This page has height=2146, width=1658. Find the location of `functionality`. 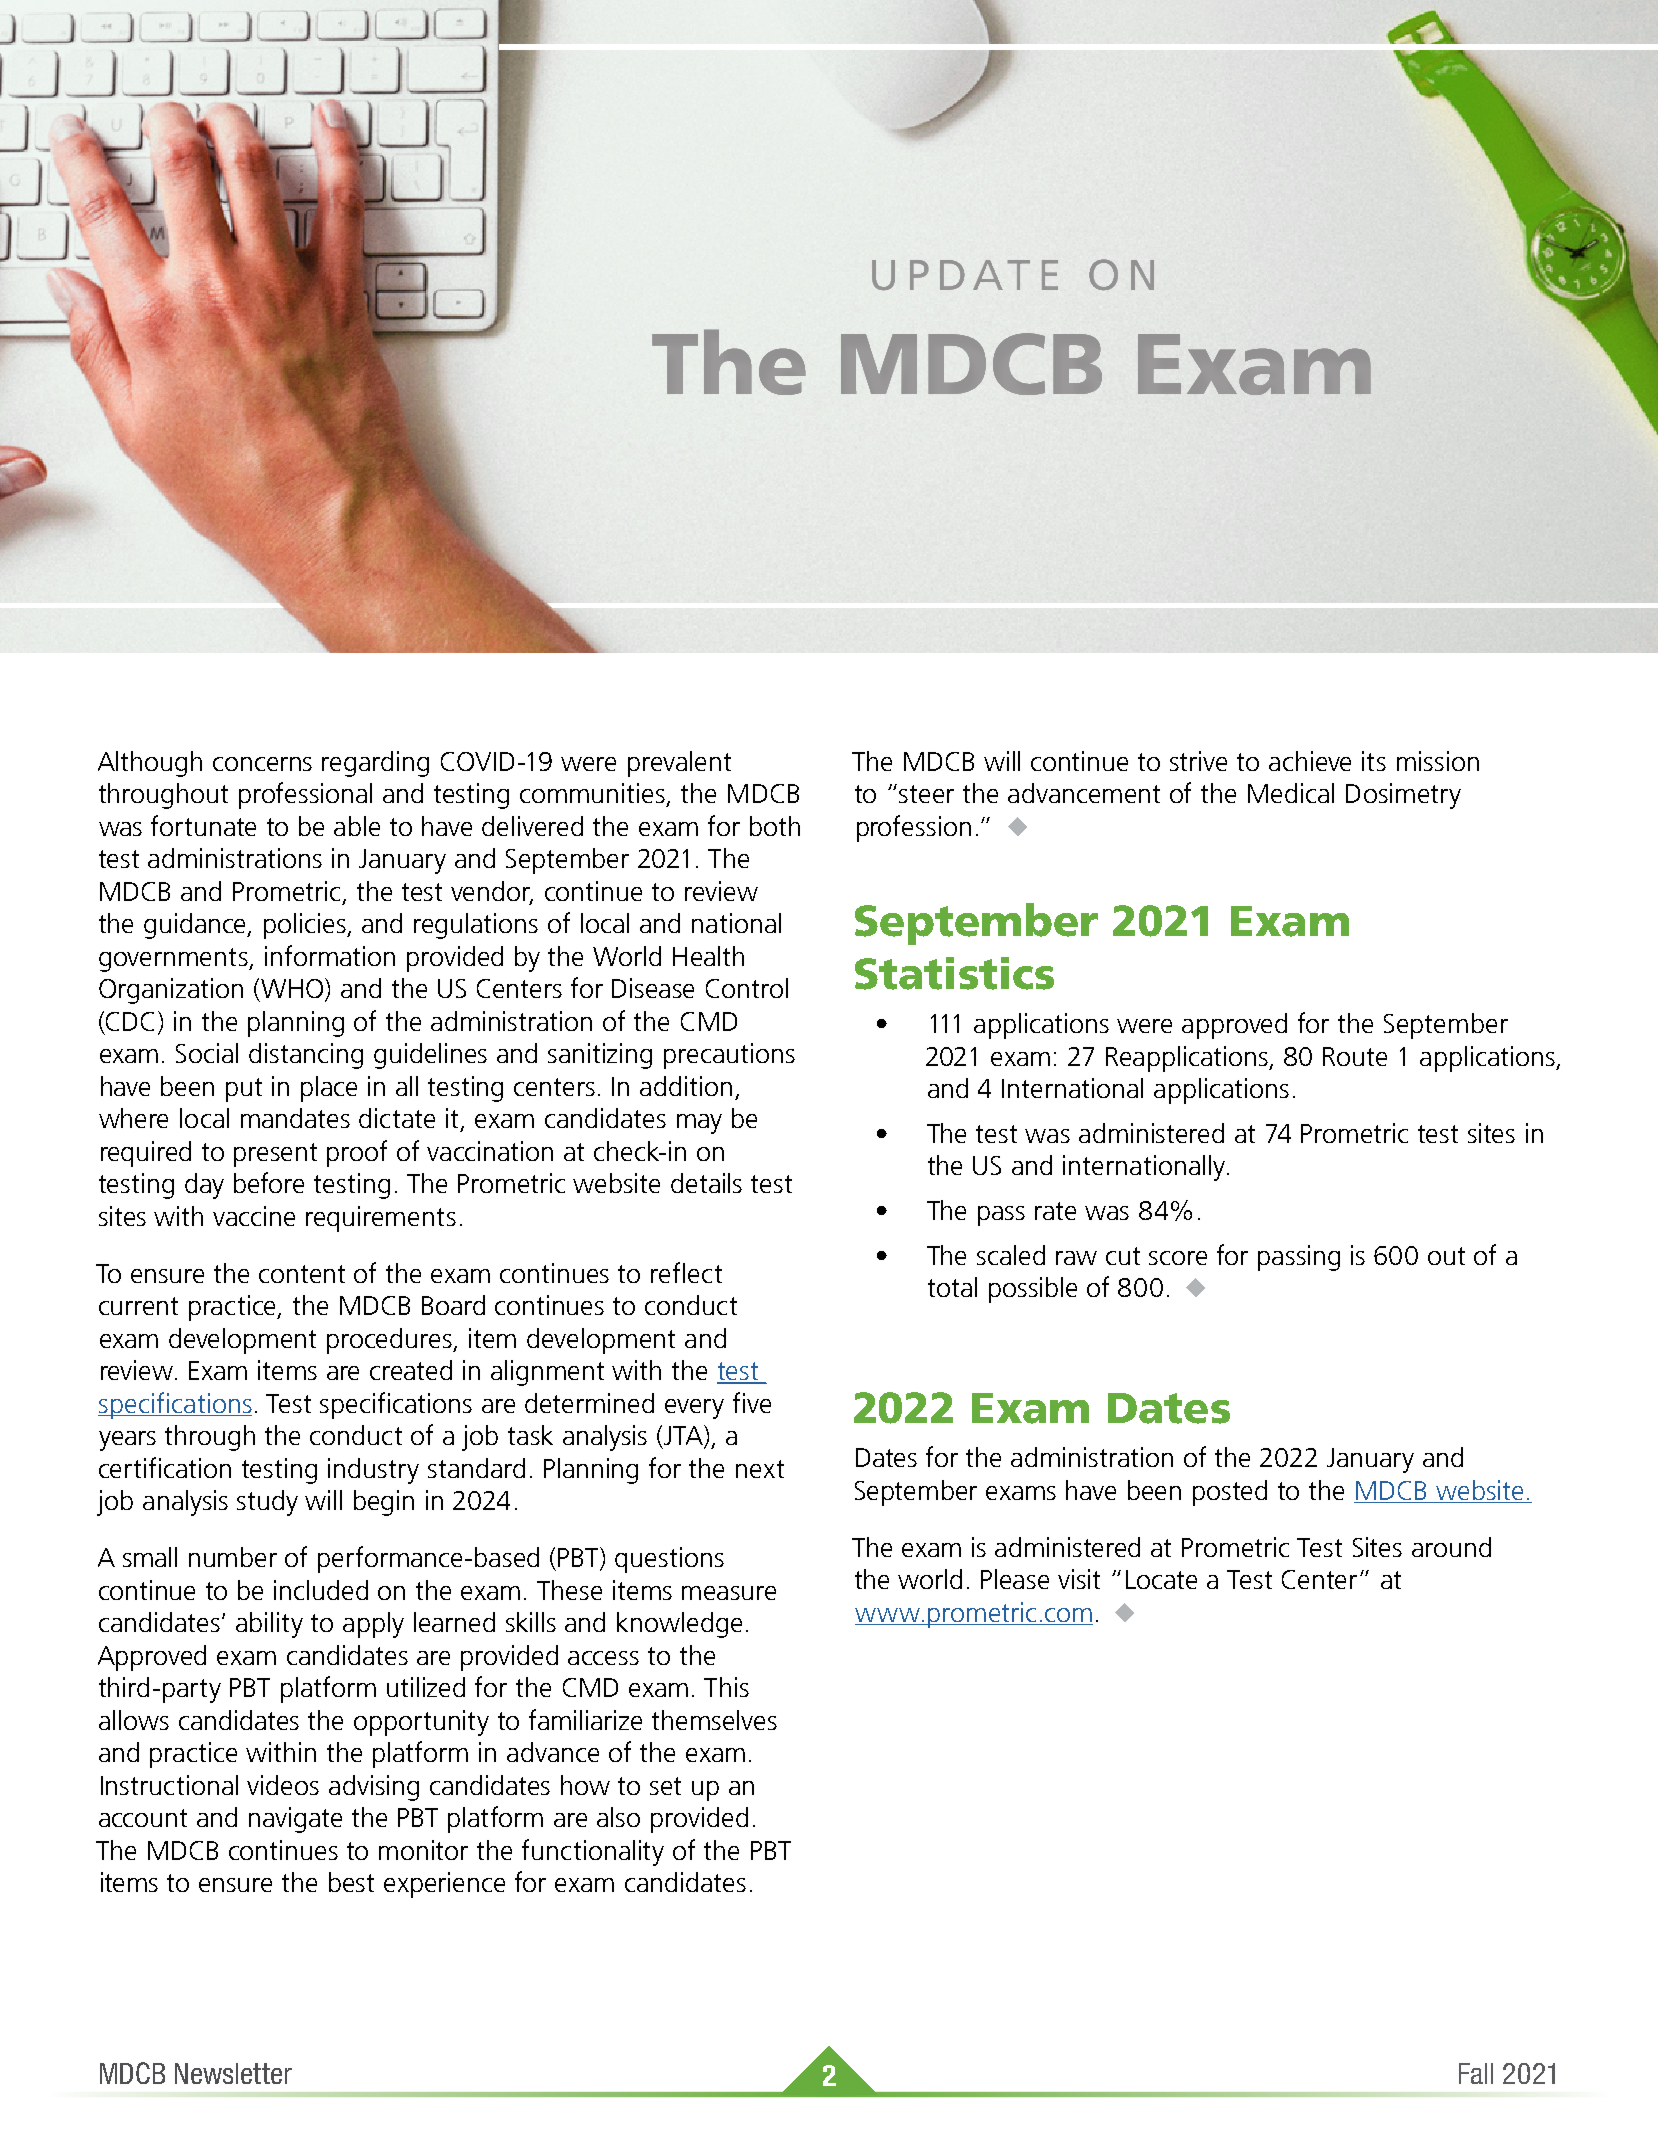

functionality is located at coordinates (593, 1852).
